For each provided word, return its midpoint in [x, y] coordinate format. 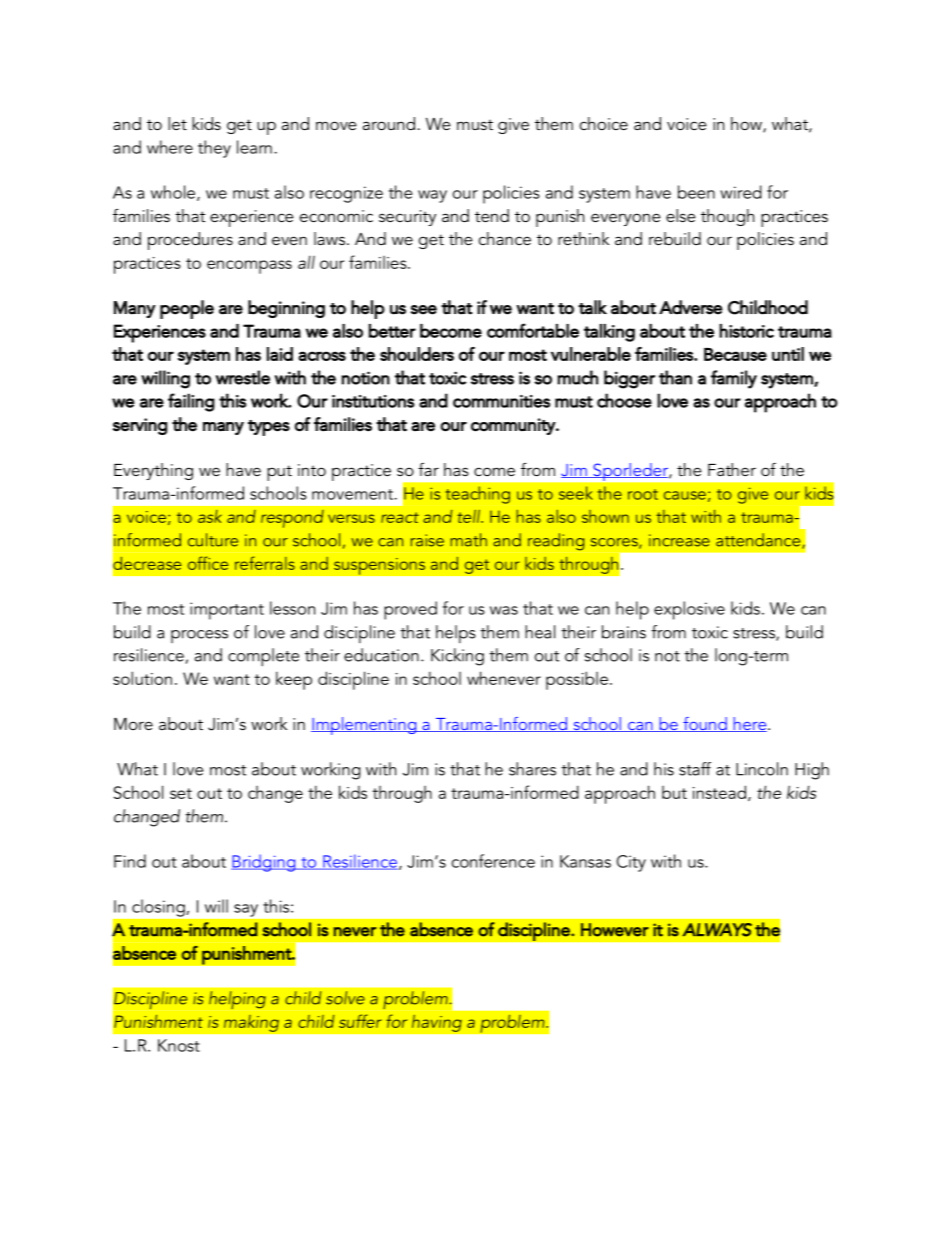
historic [746, 331]
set [181, 793]
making [251, 1023]
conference [493, 861]
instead [719, 792]
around [389, 123]
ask [210, 516]
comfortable [533, 330]
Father [732, 469]
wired [741, 192]
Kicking [457, 657]
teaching [478, 495]
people [187, 309]
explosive [689, 610]
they [214, 149]
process [199, 636]
